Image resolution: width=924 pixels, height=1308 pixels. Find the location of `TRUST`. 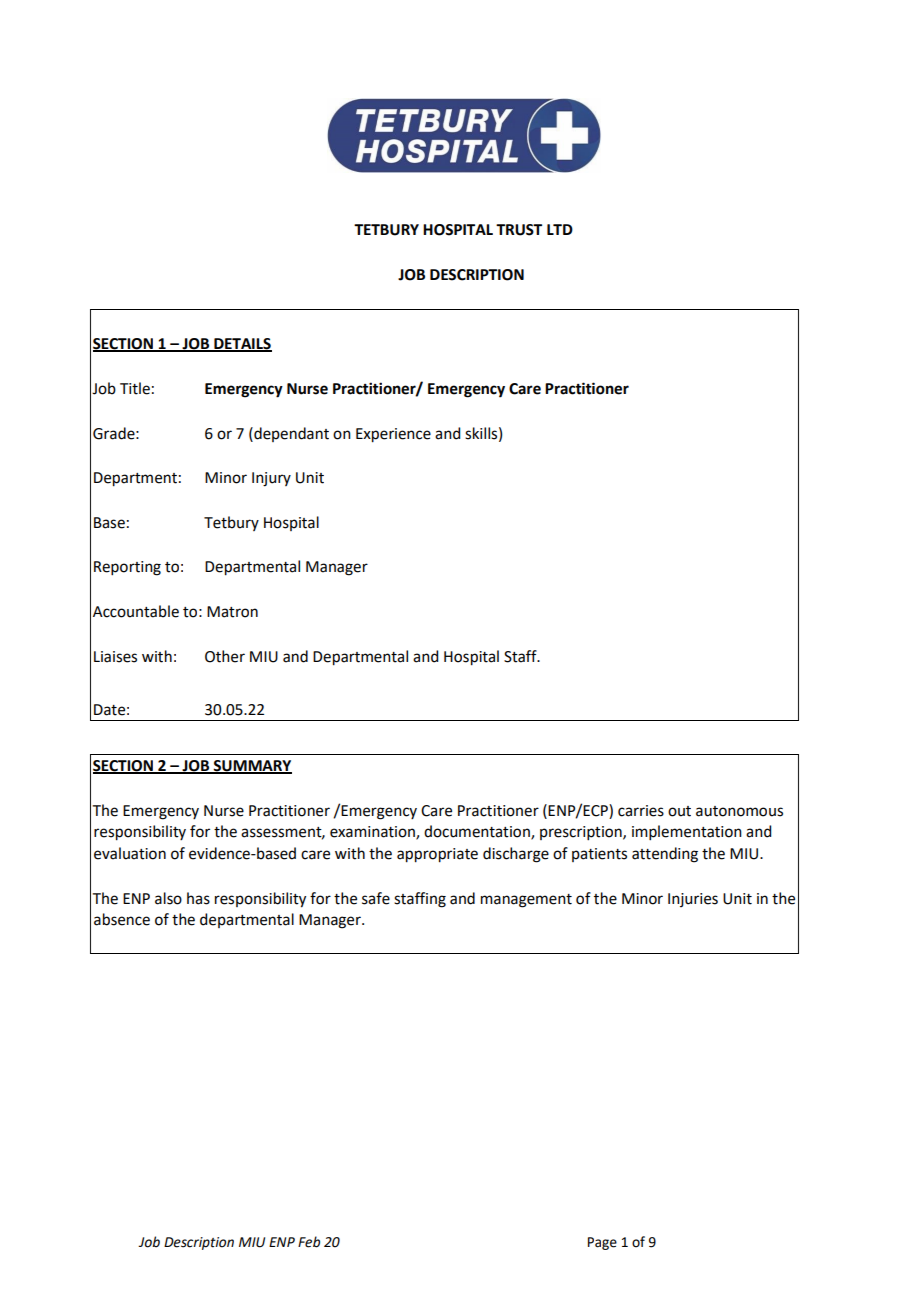

TRUST is located at coordinates (519, 230).
